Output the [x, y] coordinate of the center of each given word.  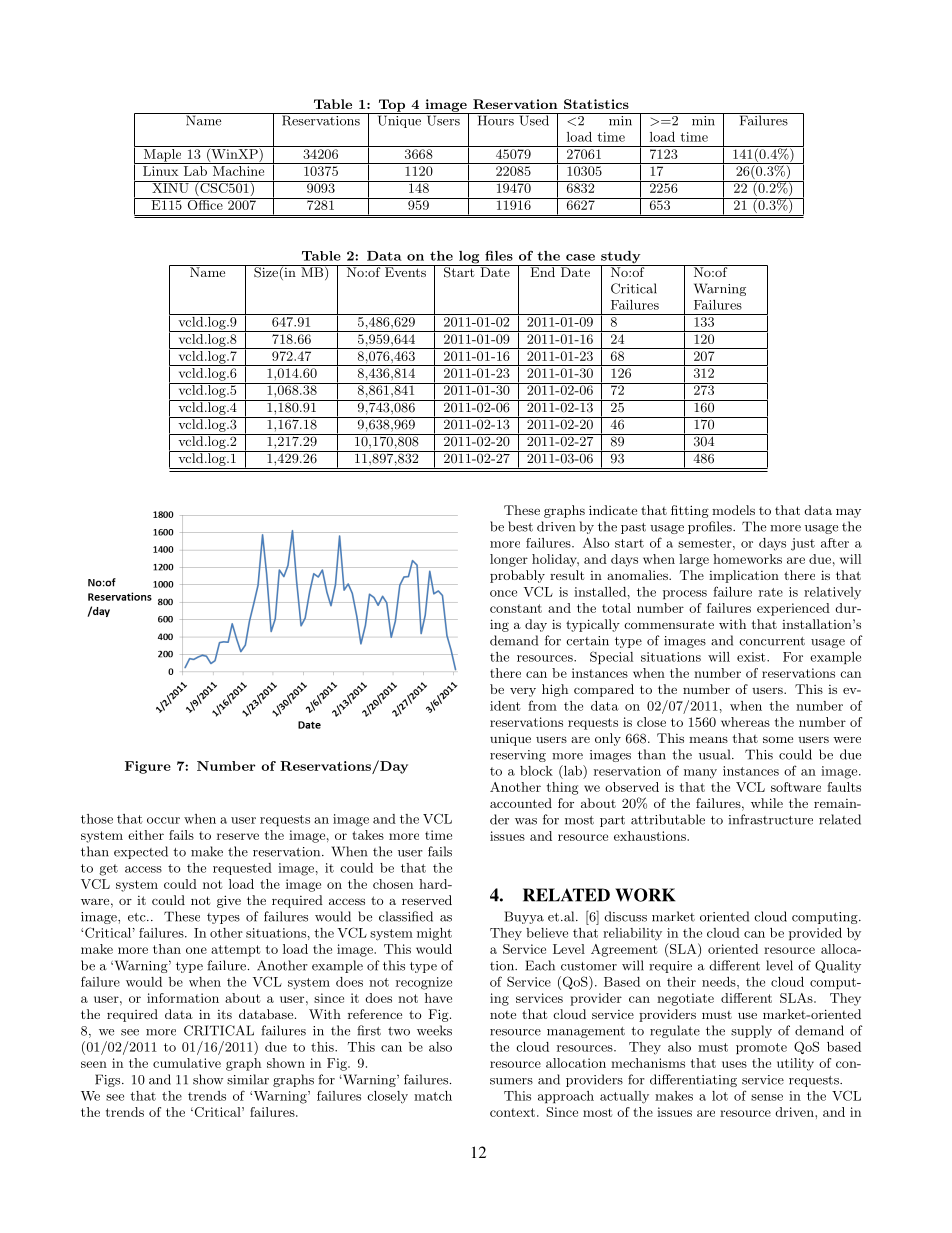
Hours [495, 119]
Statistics [596, 104]
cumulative [187, 1063]
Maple [162, 156]
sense [767, 1097]
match [433, 1096]
